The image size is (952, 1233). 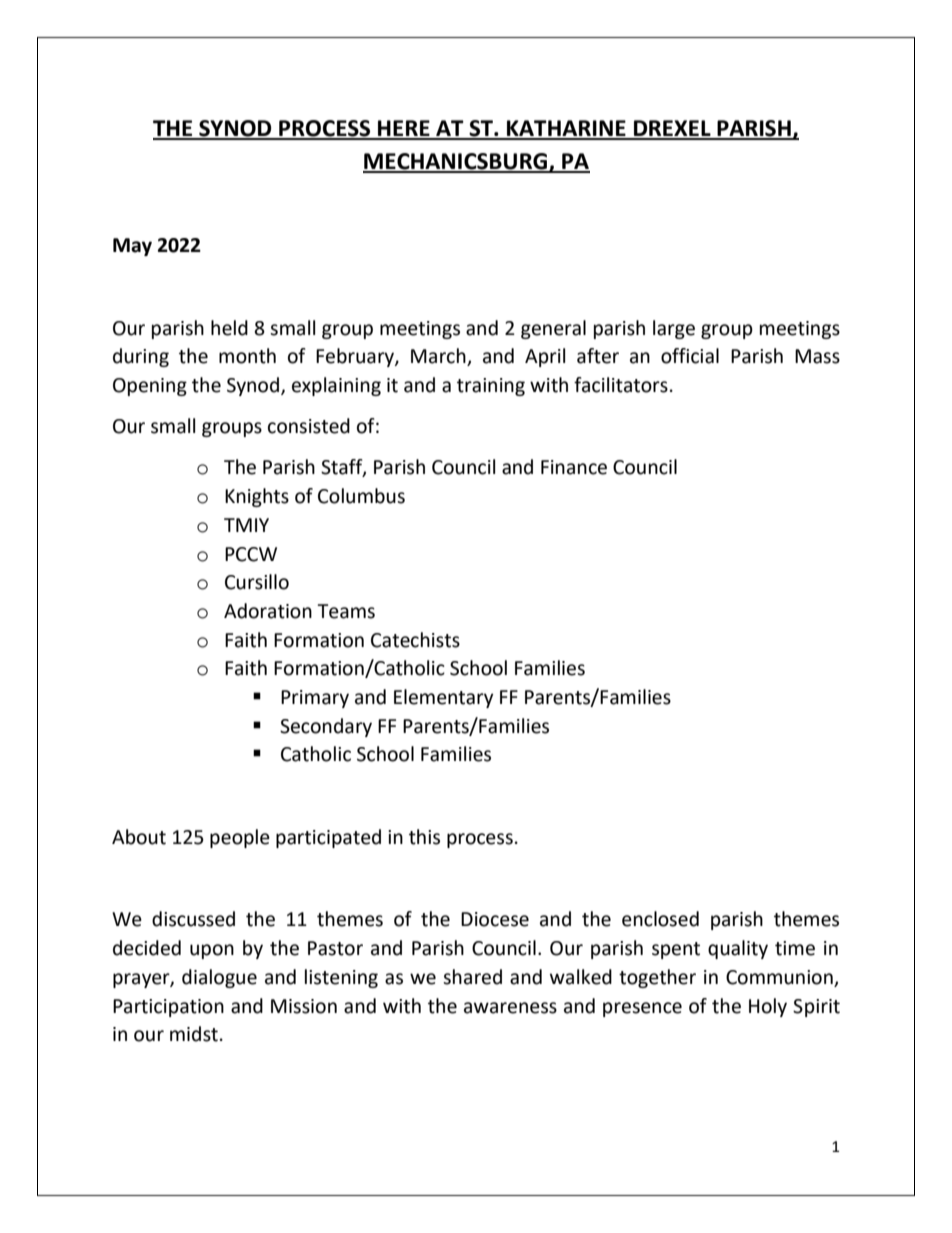 I want to click on midst, so click(x=194, y=1034).
